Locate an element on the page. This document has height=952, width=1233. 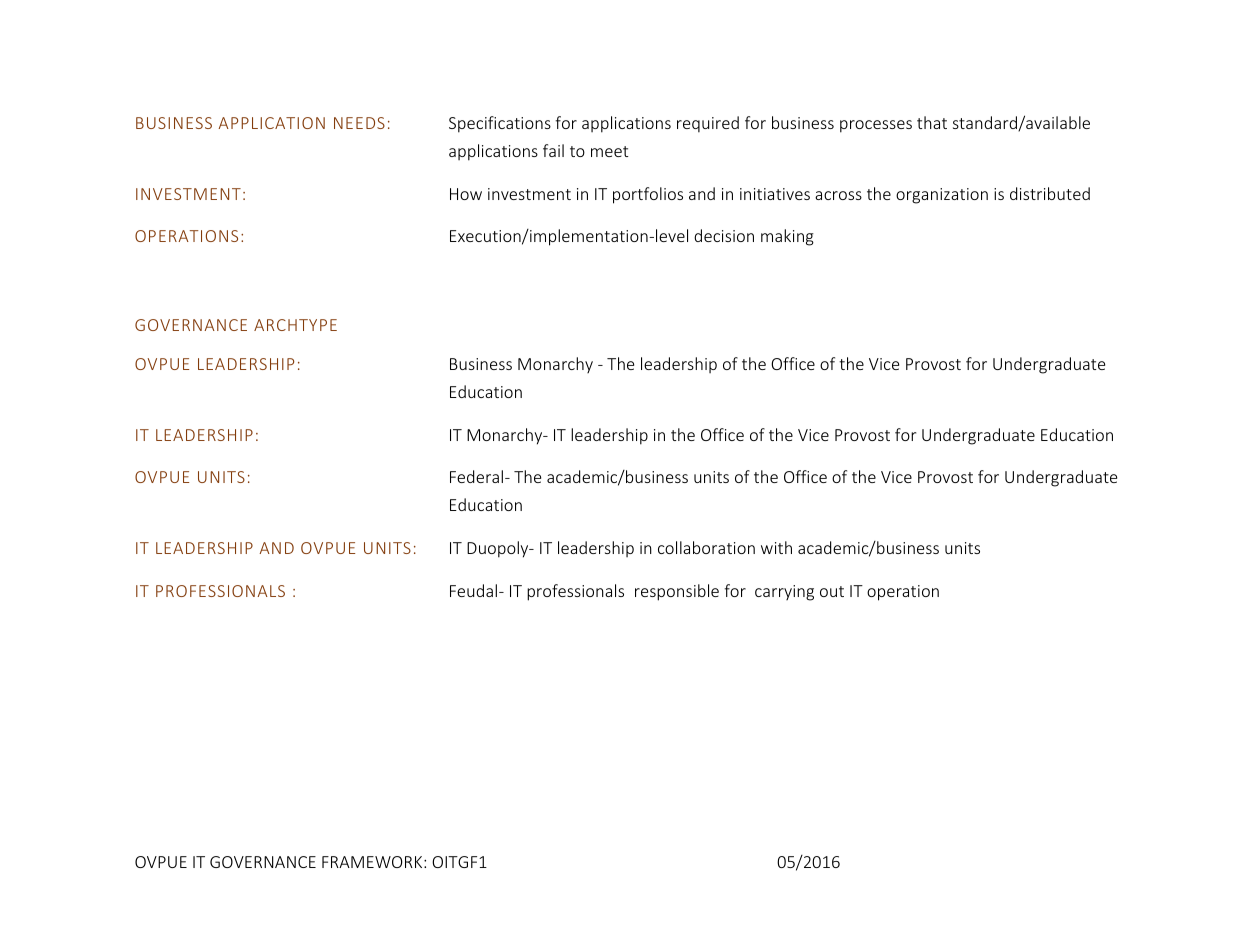
required is located at coordinates (708, 124).
